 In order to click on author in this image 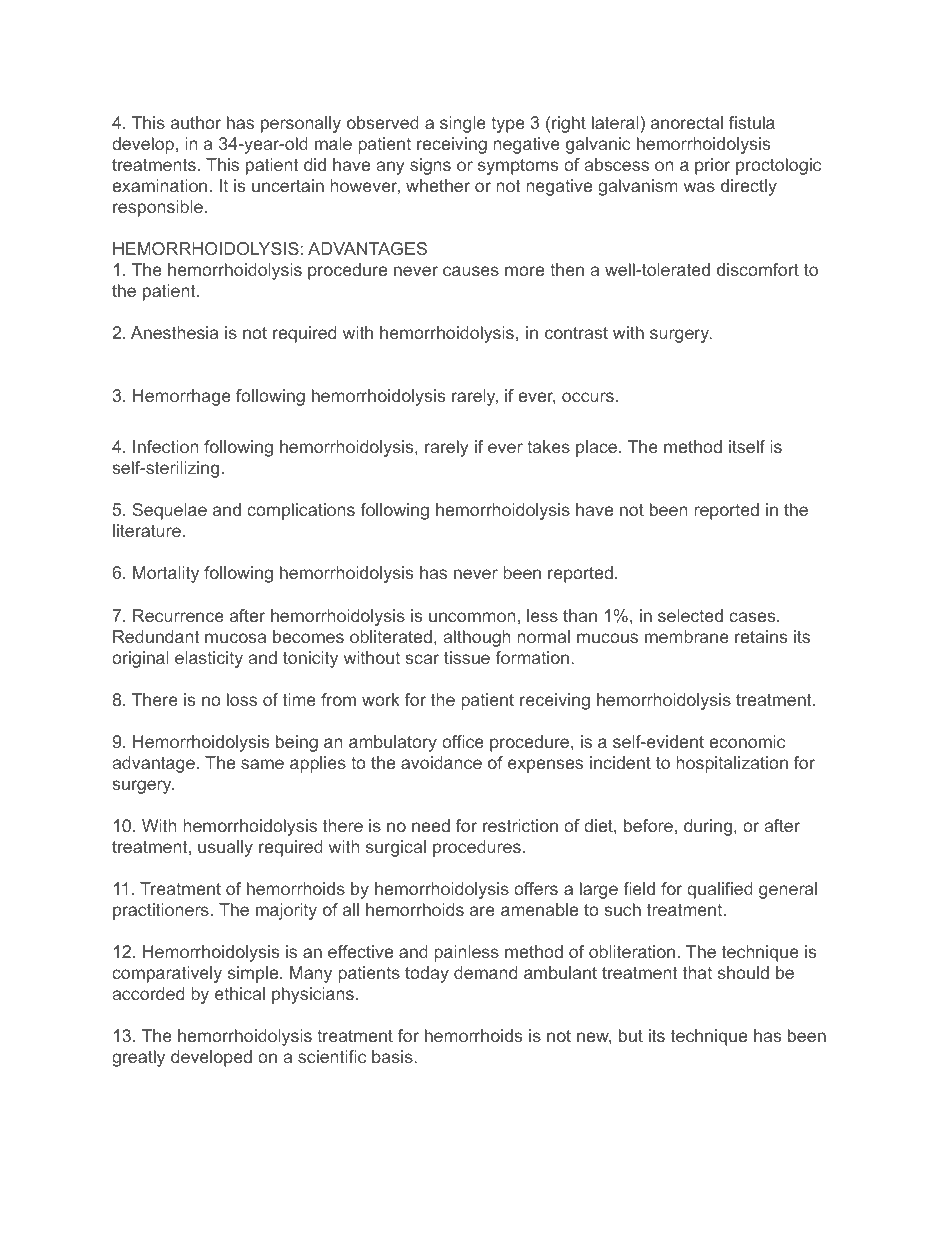, I will do `click(196, 122)`.
